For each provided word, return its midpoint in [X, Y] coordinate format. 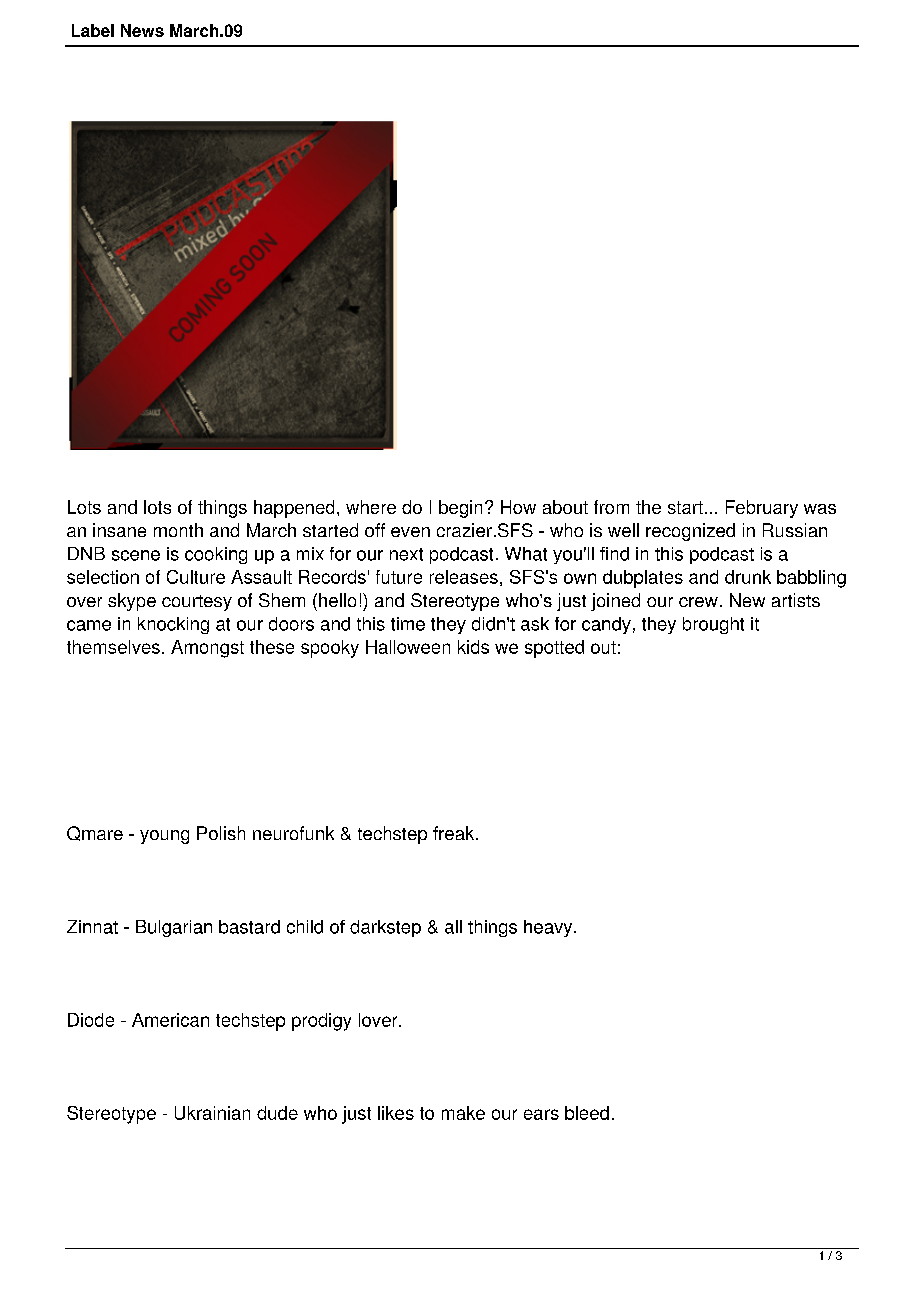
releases [464, 577]
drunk [748, 577]
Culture [196, 577]
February [762, 509]
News [142, 30]
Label [93, 30]
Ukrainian [212, 1113]
